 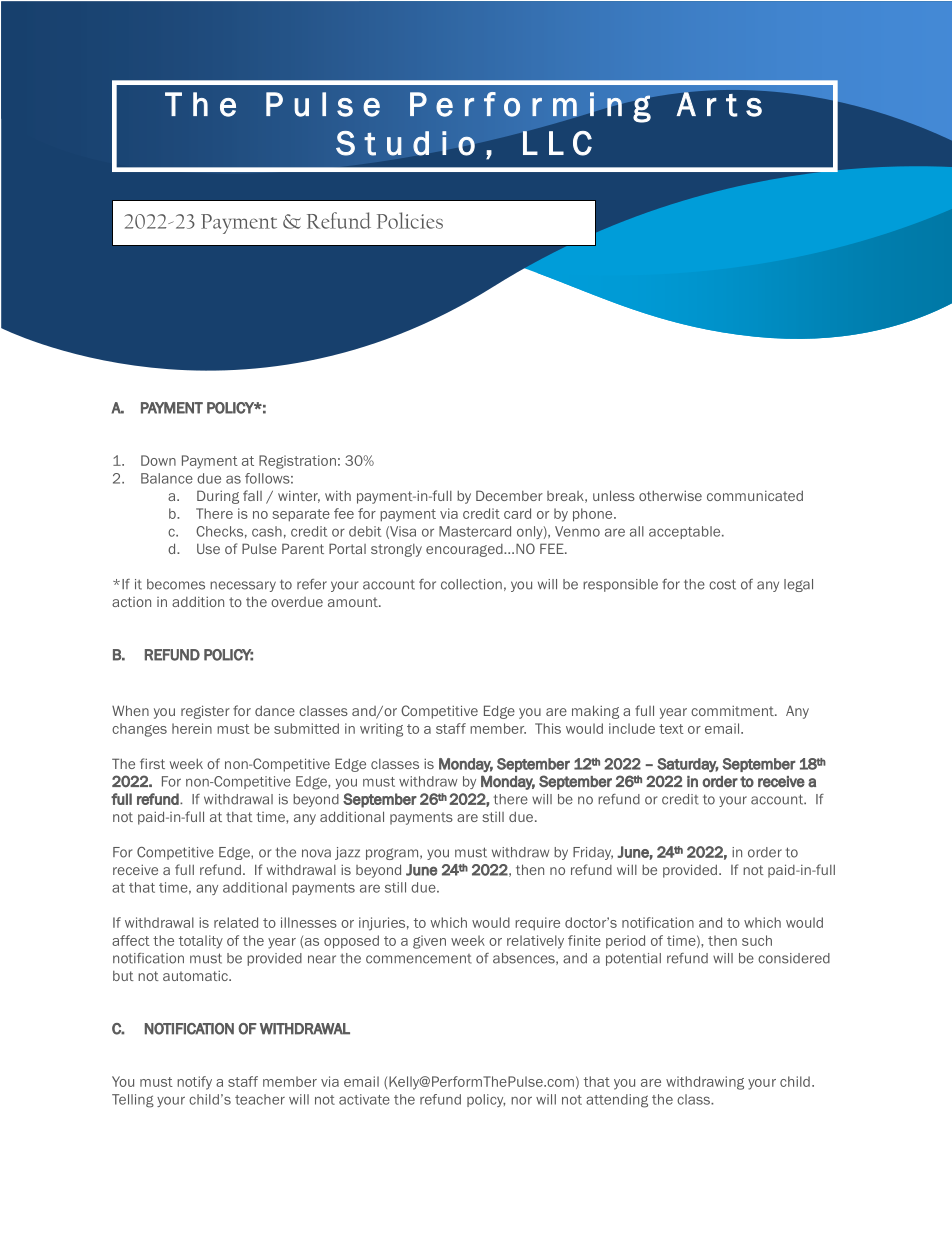 What do you see at coordinates (297, 462) in the document?
I see `Registration` at bounding box center [297, 462].
